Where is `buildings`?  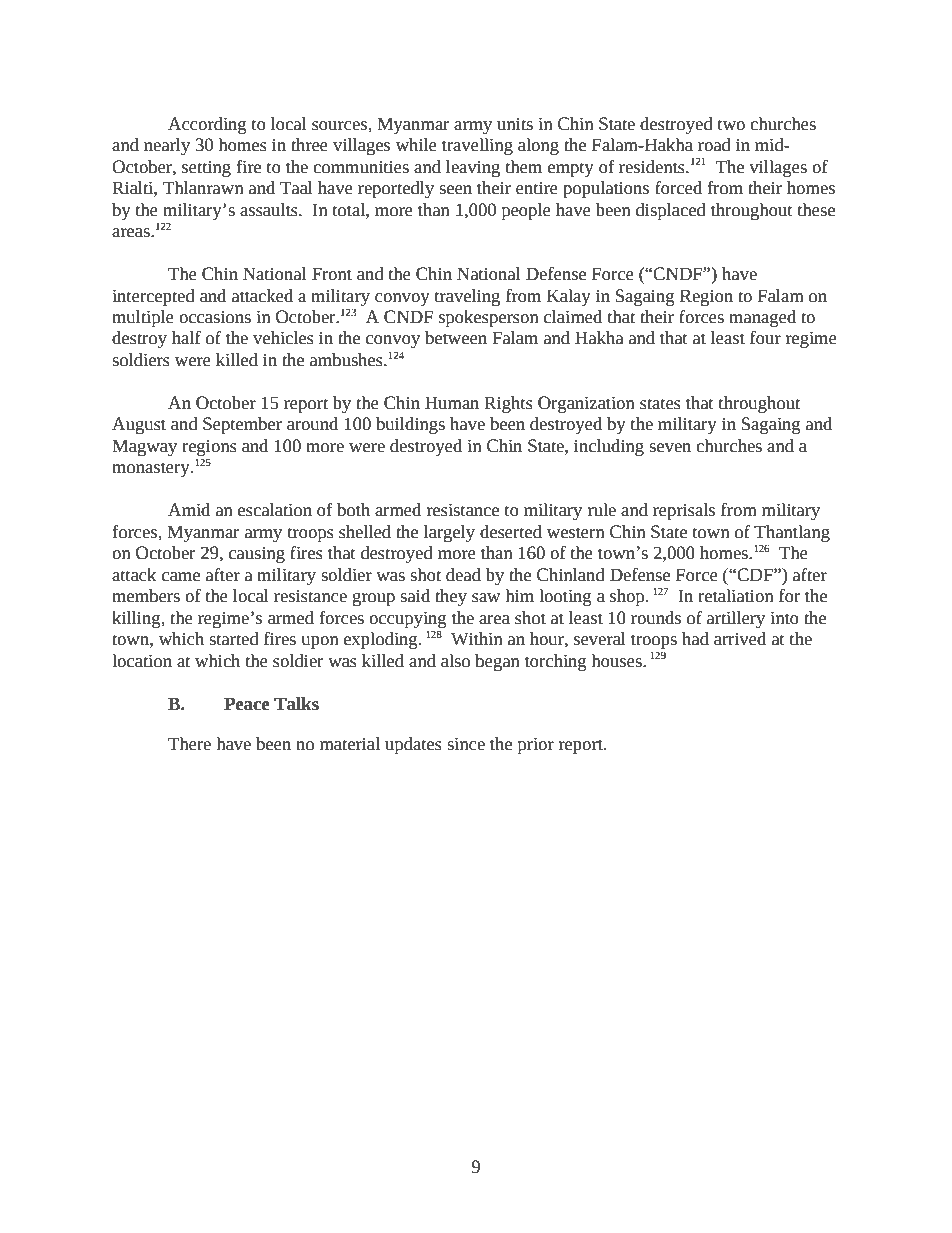
buildings is located at coordinates (410, 425).
